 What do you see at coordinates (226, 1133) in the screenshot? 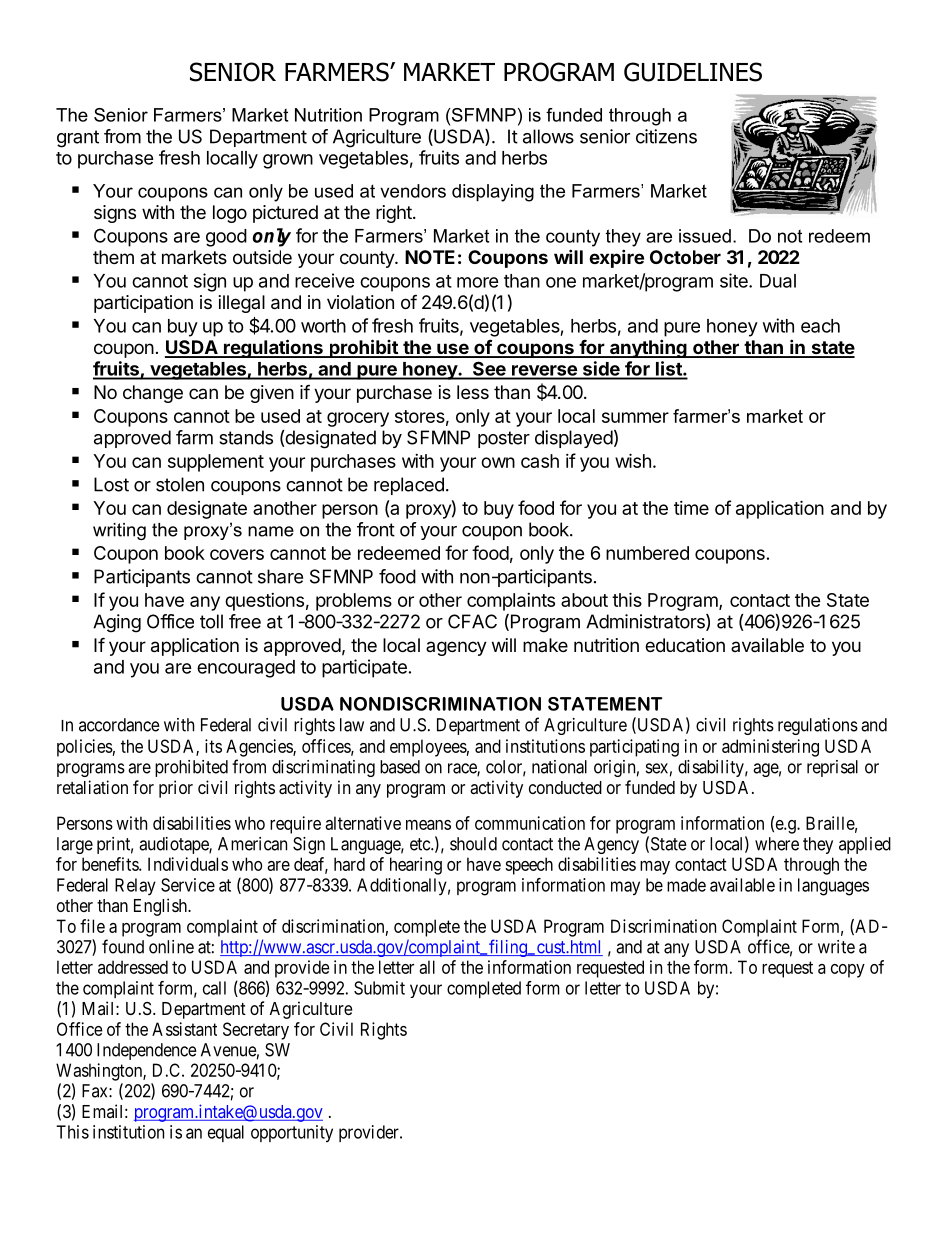
I see `equal` at bounding box center [226, 1133].
